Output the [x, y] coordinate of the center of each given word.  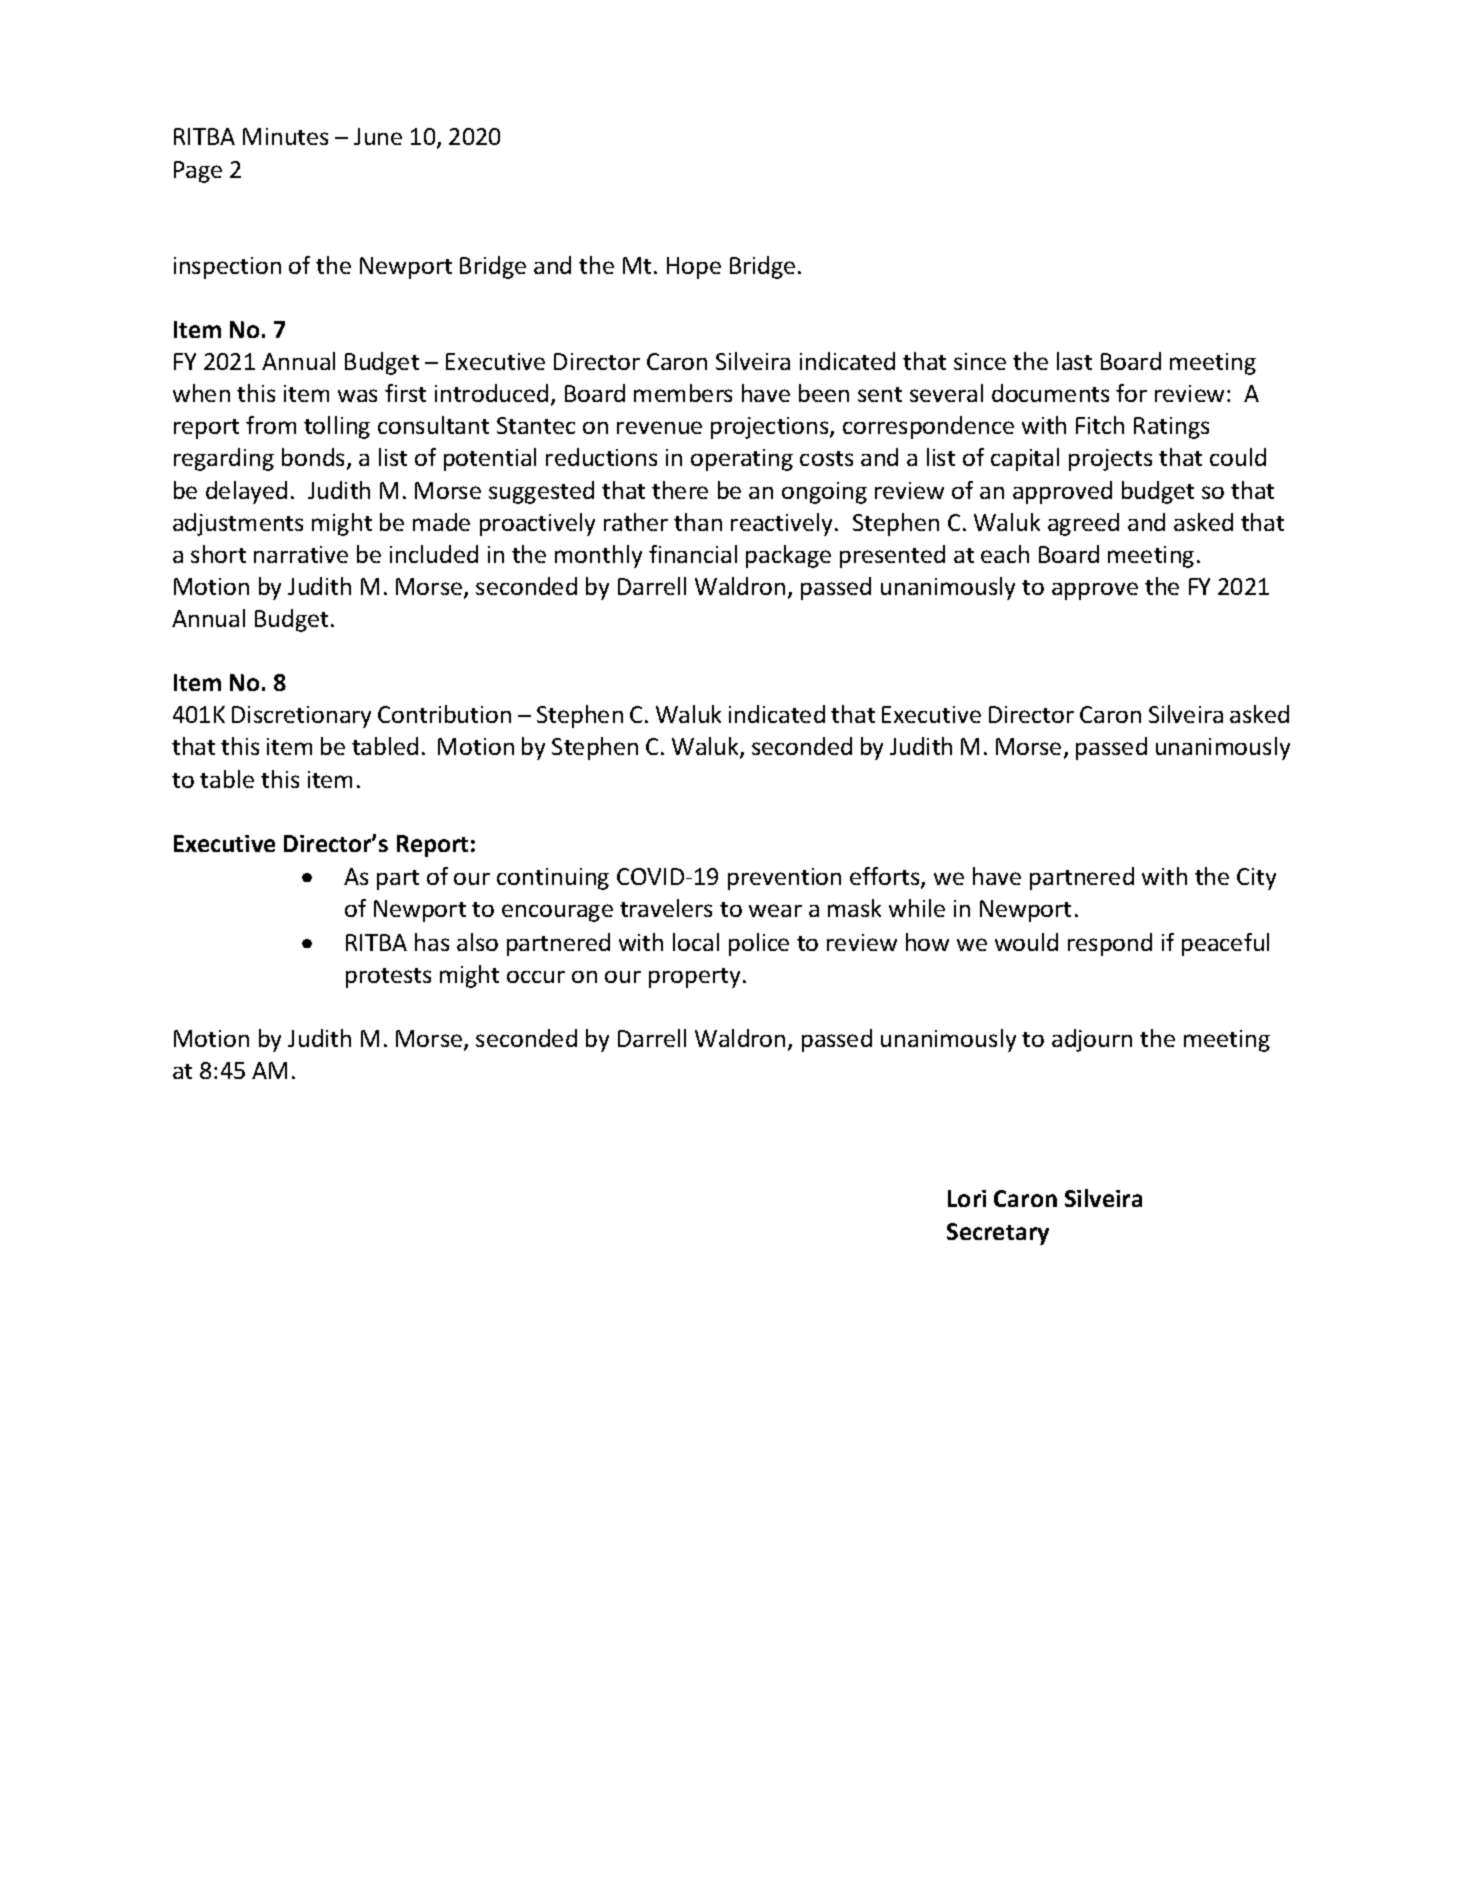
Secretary [998, 1234]
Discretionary [301, 717]
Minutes [285, 136]
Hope [694, 268]
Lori [967, 1198]
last [1074, 361]
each [1005, 554]
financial [693, 554]
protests [388, 978]
